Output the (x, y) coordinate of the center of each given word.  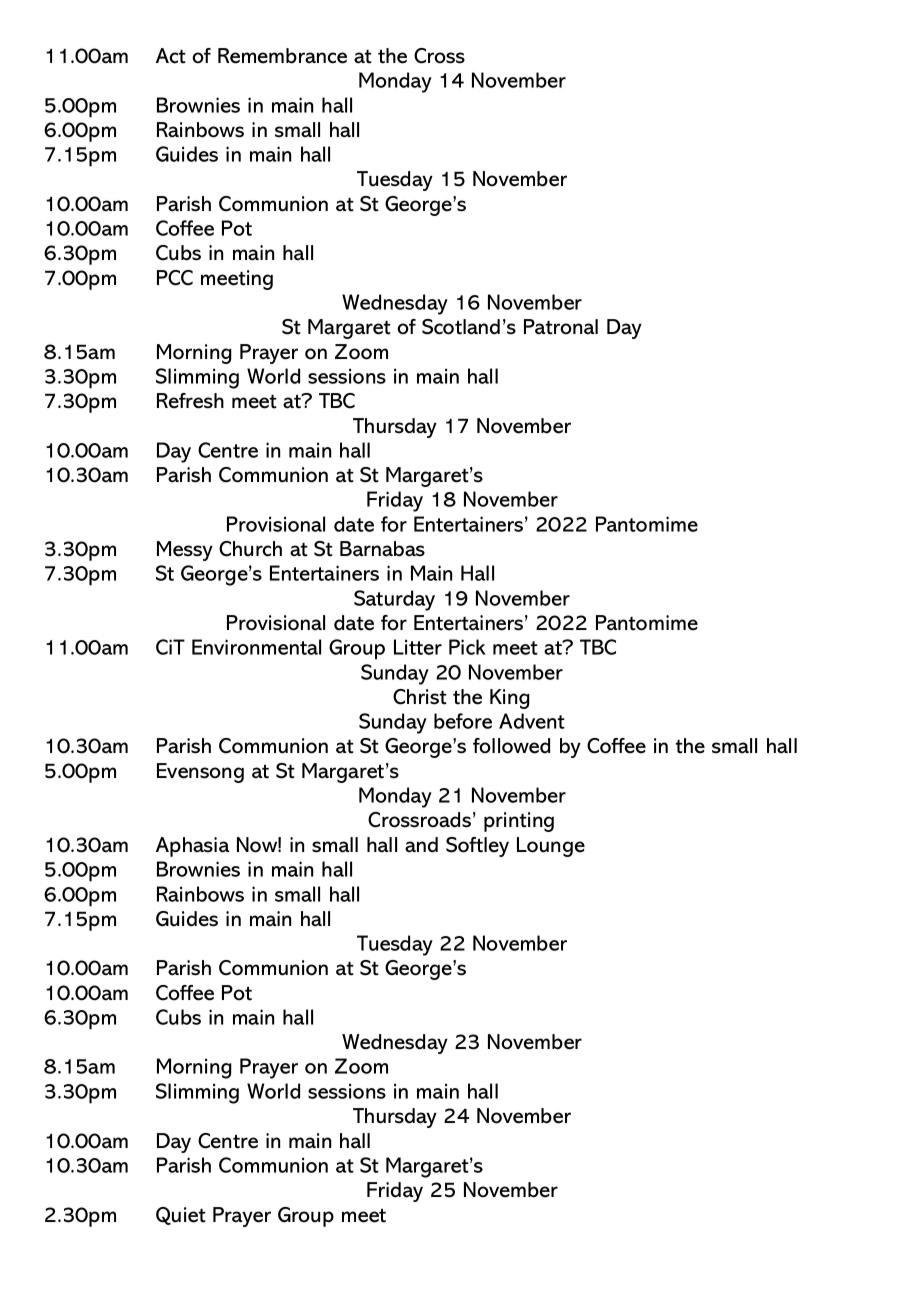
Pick (467, 647)
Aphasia (192, 847)
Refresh (190, 401)
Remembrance (282, 56)
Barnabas (382, 549)
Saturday (394, 600)
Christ (420, 697)
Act (171, 56)
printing (519, 822)
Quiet (181, 1216)
